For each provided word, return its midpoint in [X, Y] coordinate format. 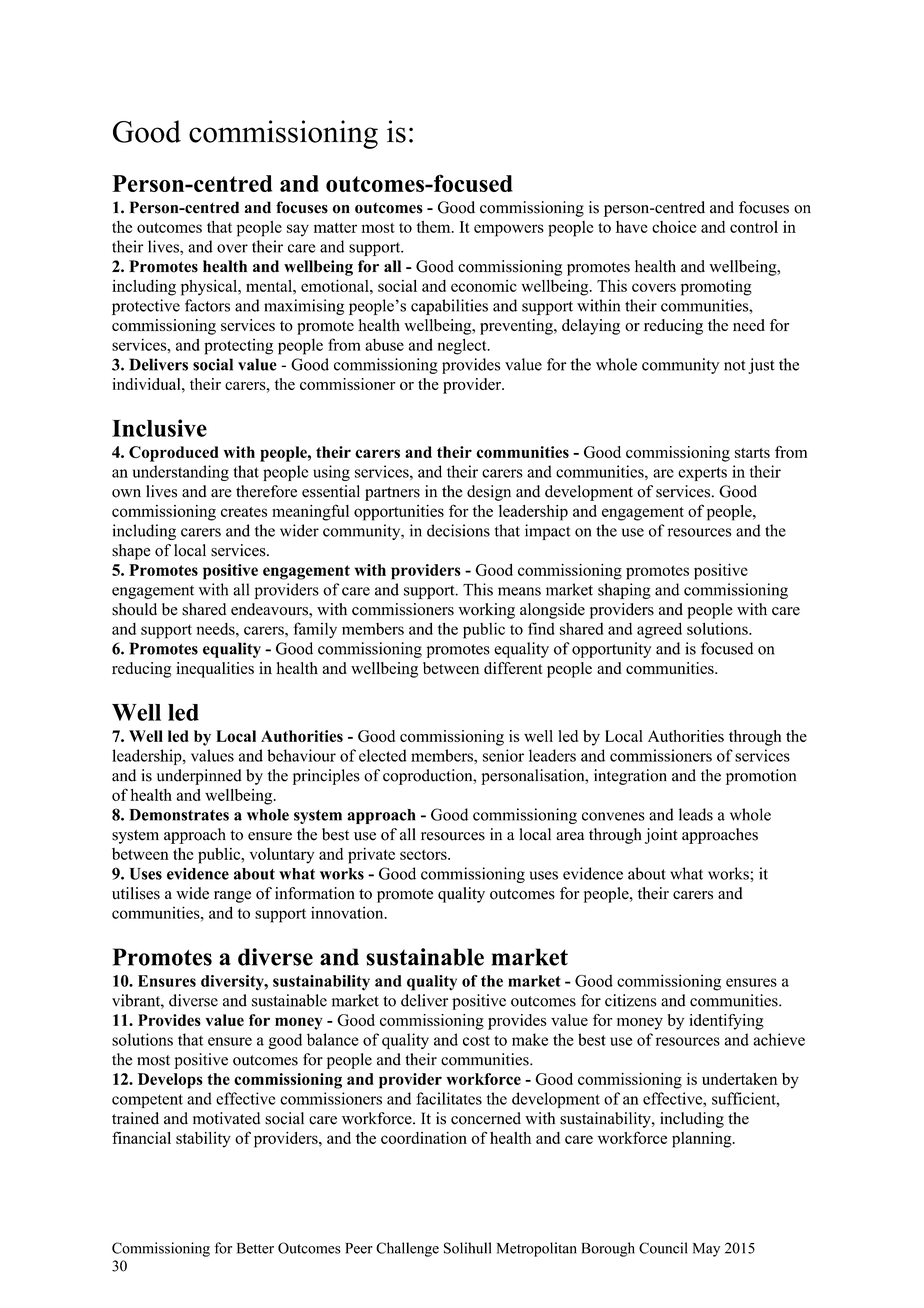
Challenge [407, 1249]
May [706, 1250]
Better [255, 1248]
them [435, 227]
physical [210, 287]
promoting [716, 287]
